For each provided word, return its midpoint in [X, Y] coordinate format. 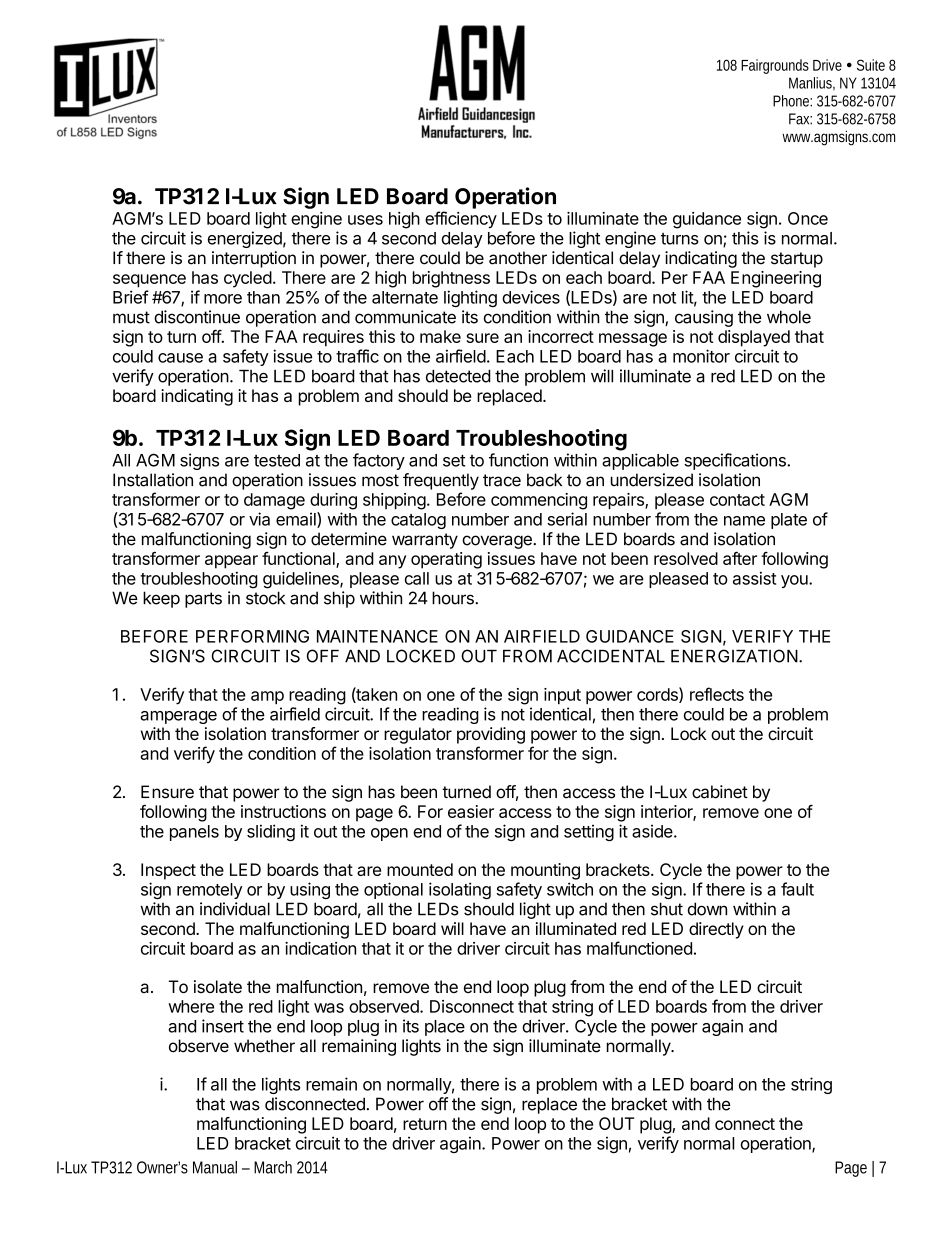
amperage [178, 717]
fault [797, 889]
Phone [792, 101]
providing [491, 735]
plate [789, 521]
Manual [215, 1167]
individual [235, 909]
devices [531, 297]
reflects [717, 694]
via [259, 519]
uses [365, 220]
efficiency [461, 219]
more [223, 299]
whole [789, 317]
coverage [498, 542]
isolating [460, 890]
